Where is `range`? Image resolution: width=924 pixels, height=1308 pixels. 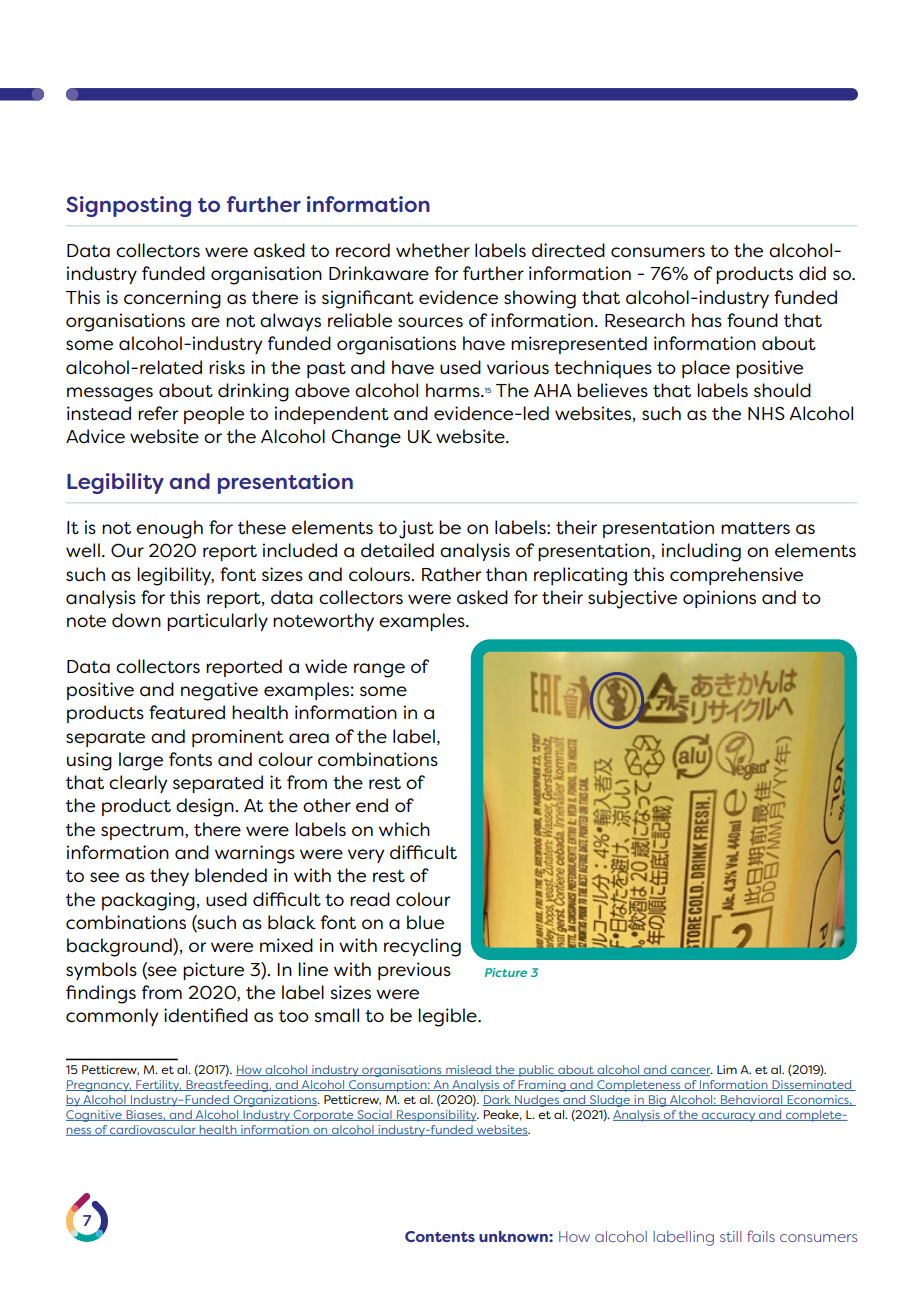
range is located at coordinates (379, 670).
